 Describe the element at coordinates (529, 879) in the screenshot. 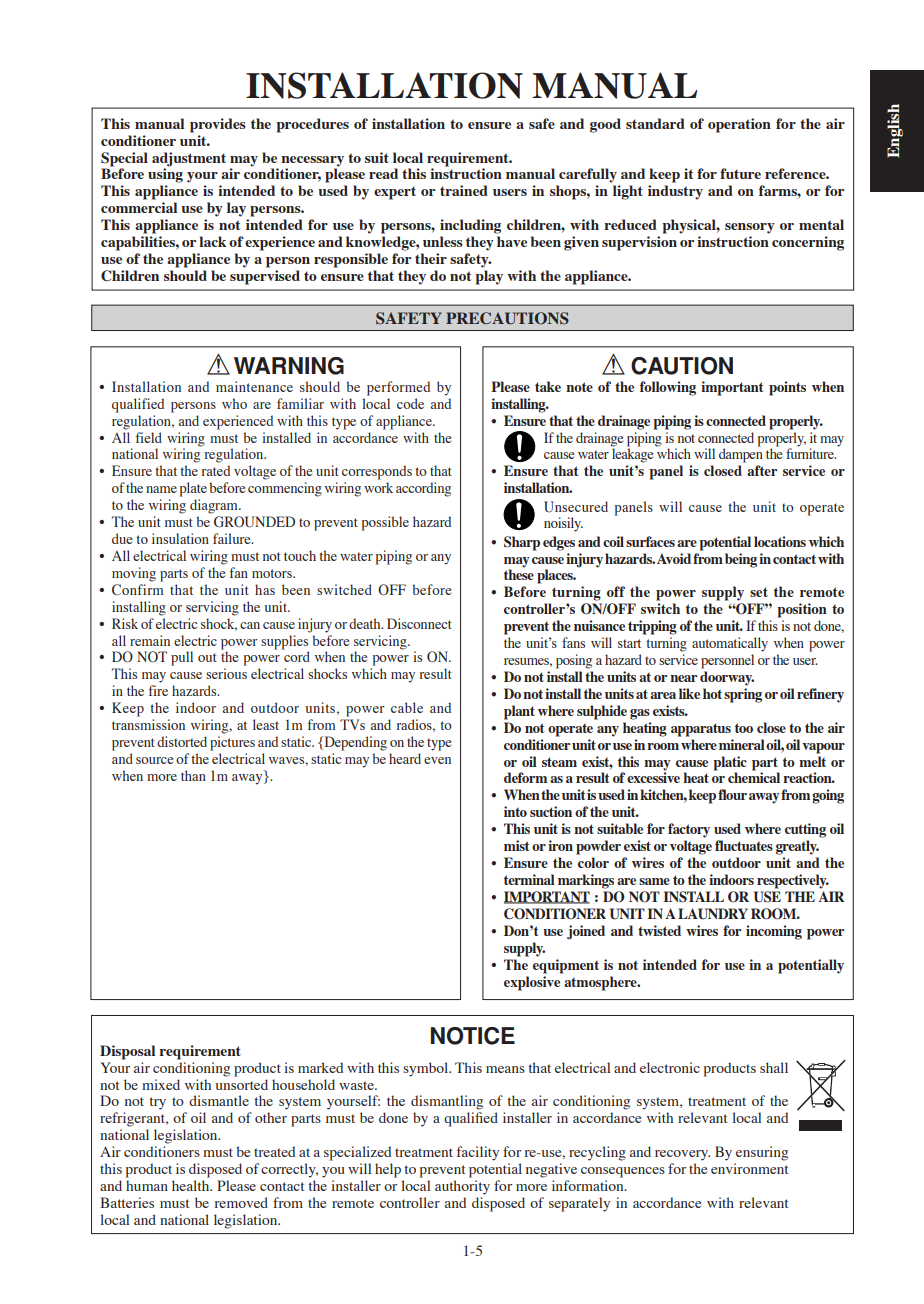

I see `terminal` at that location.
